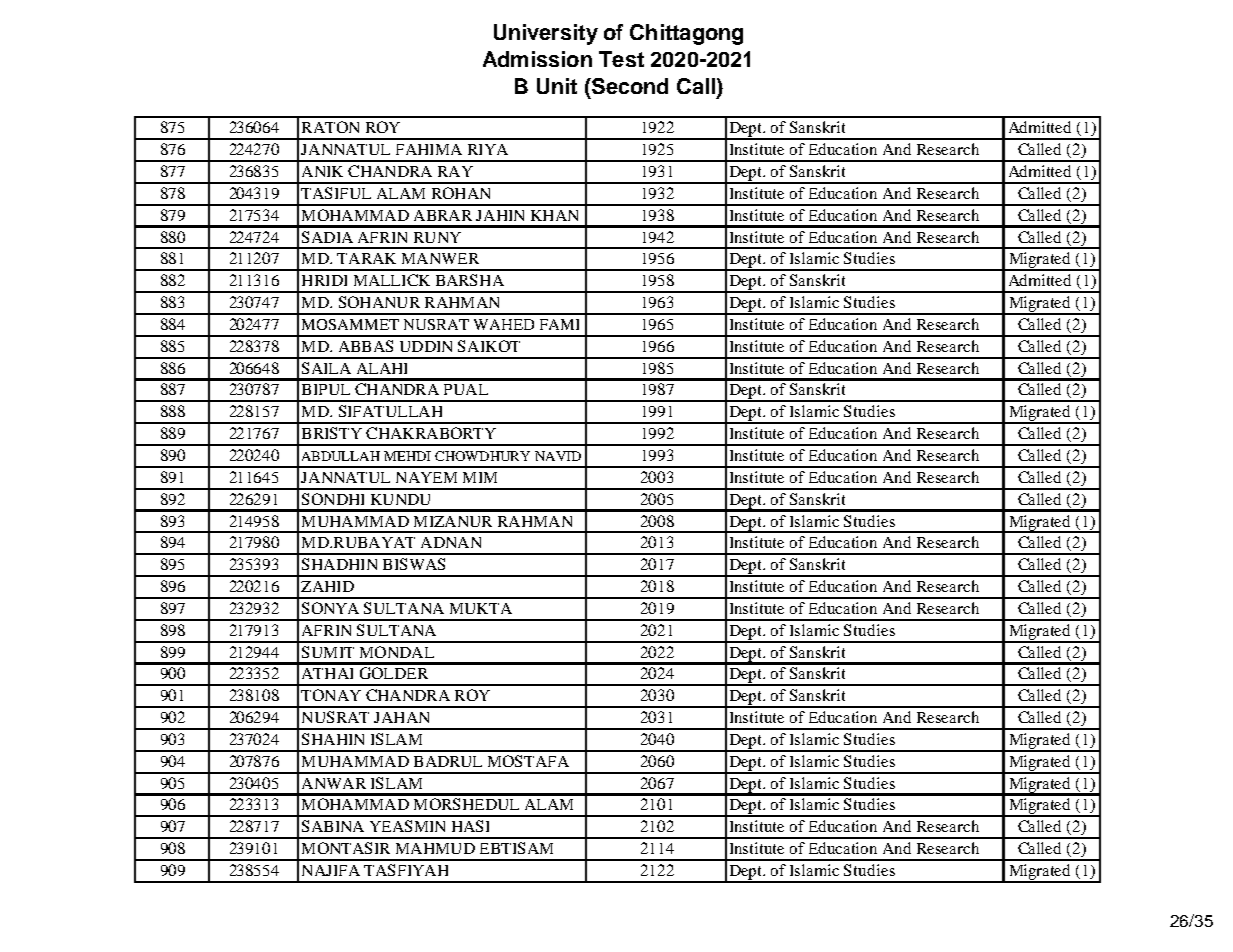 The width and height of the image is (1233, 952). I want to click on MAHMUD, so click(435, 848).
